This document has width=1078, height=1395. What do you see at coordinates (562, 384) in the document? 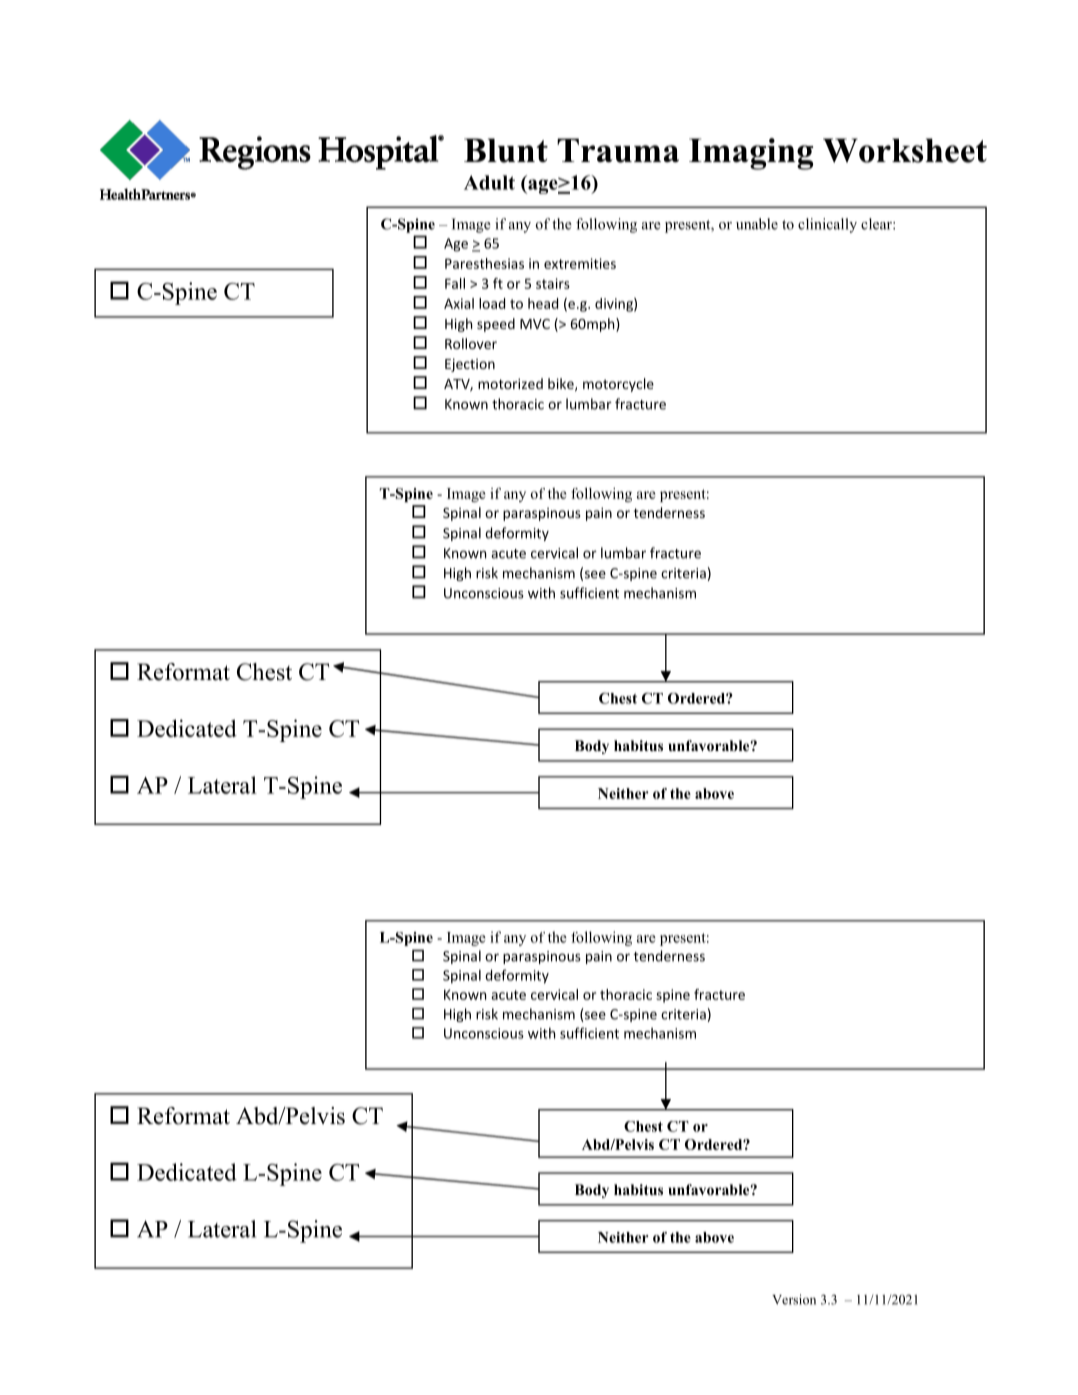
I see `bike` at bounding box center [562, 384].
